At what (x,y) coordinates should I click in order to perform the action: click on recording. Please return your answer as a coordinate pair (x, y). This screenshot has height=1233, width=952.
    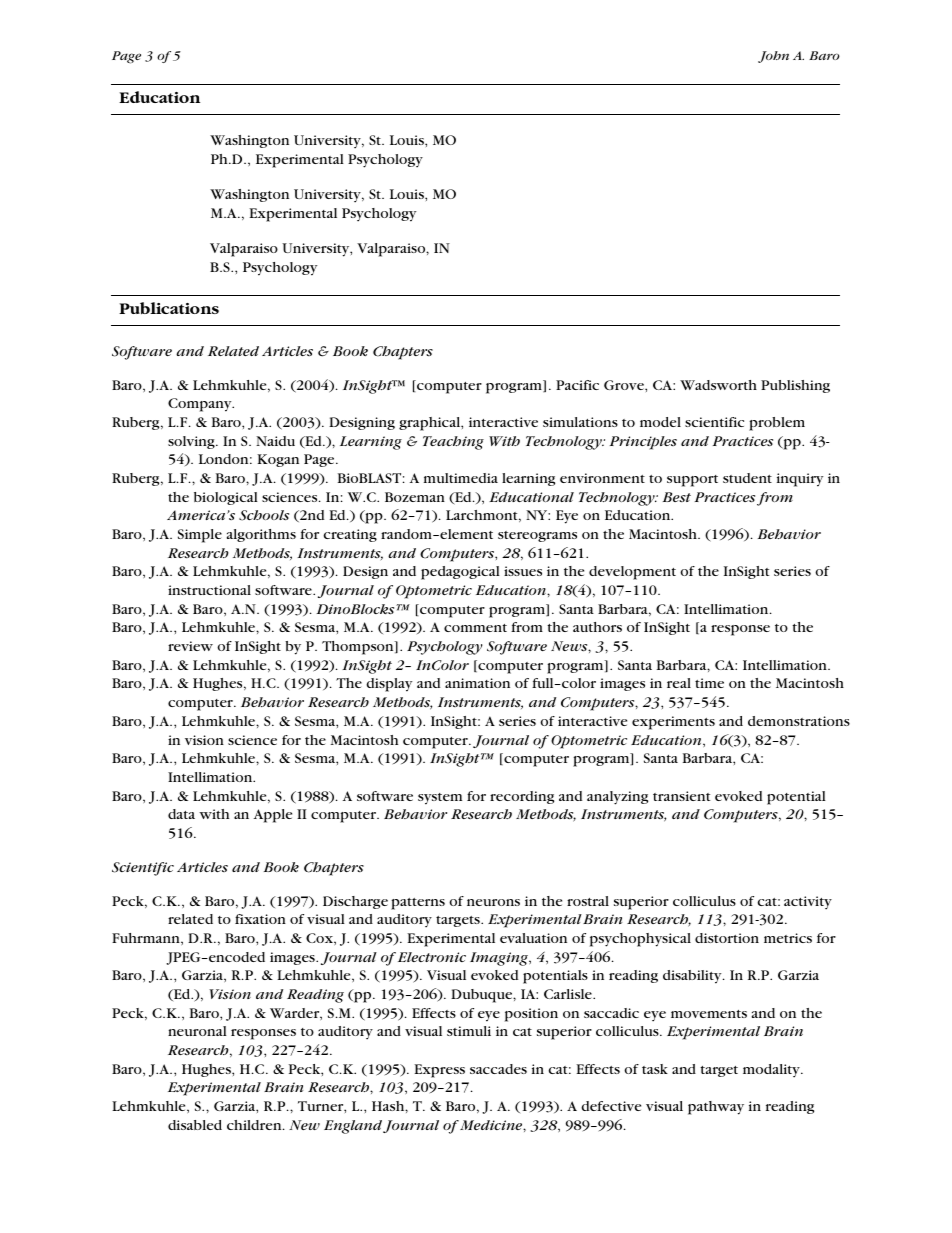
    Looking at the image, I should click on (522, 797).
